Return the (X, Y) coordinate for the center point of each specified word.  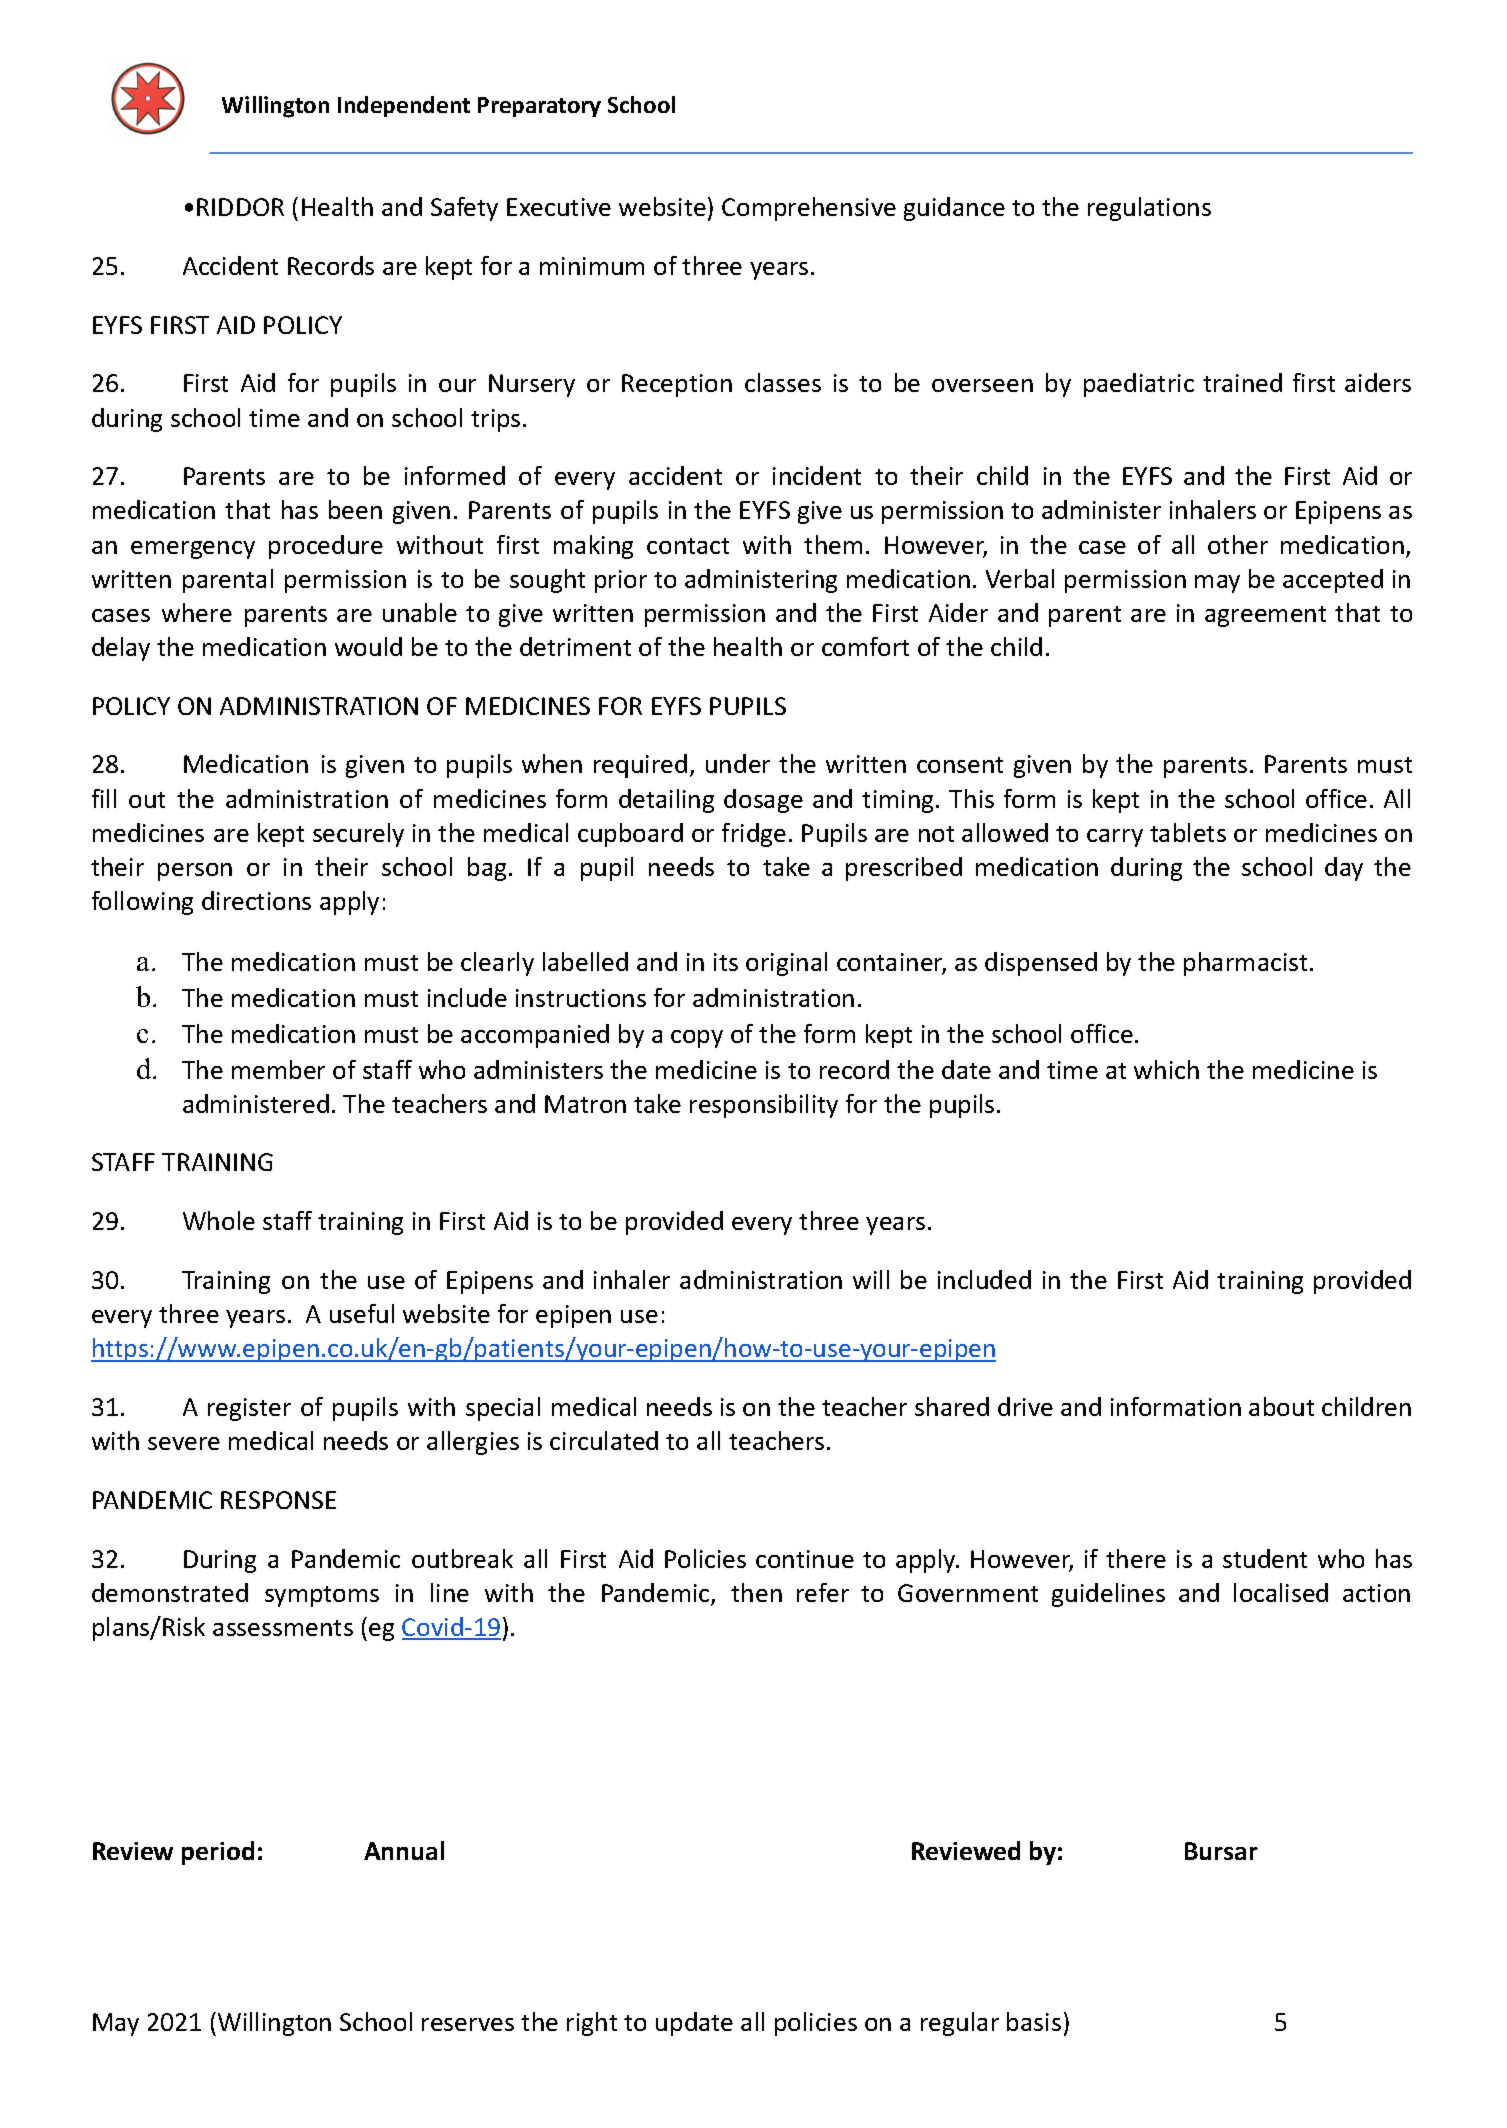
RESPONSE (278, 1500)
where (197, 612)
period (218, 1853)
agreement (1265, 616)
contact (688, 546)
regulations (1149, 209)
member (278, 1069)
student (1265, 1558)
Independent (404, 106)
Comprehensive (809, 209)
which (1166, 1069)
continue (805, 1559)
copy (697, 1039)
